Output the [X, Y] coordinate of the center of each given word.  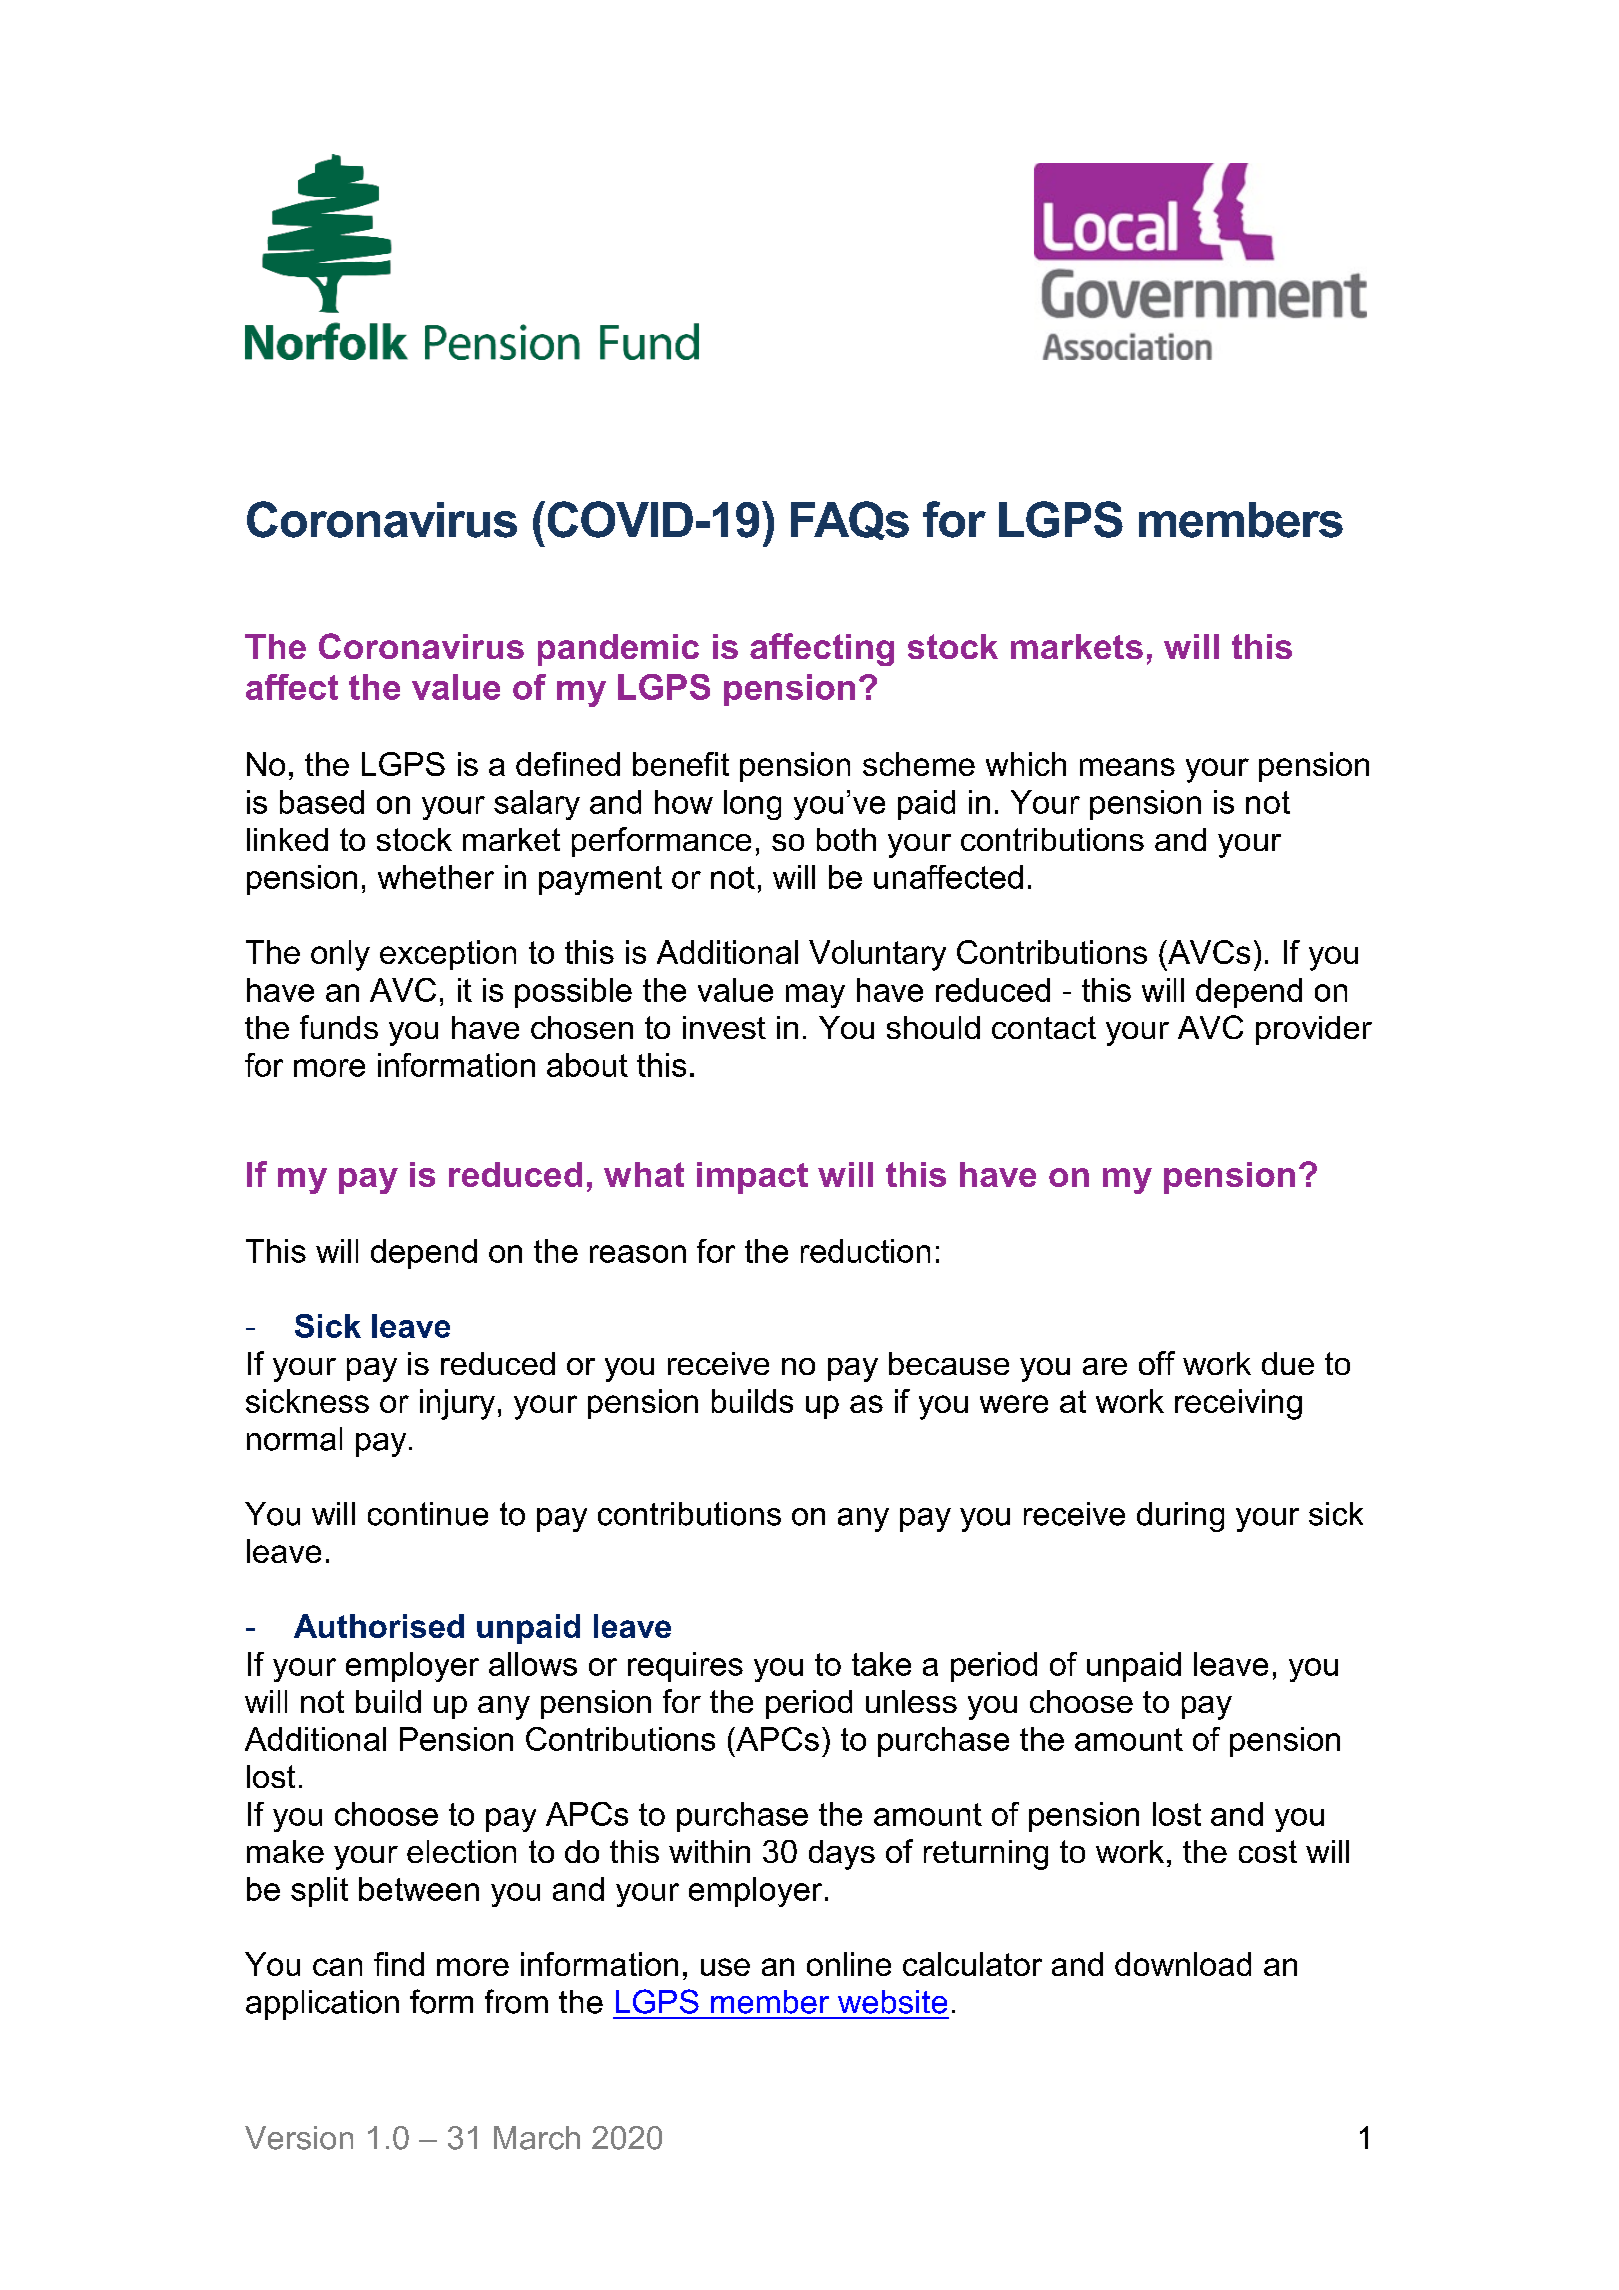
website [892, 2002]
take [881, 1664]
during [1180, 1517]
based [322, 802]
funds [339, 1027]
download [1183, 1964]
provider [1314, 1030]
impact [752, 1178]
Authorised [379, 1626]
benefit [681, 764]
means [1127, 767]
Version [299, 2138]
